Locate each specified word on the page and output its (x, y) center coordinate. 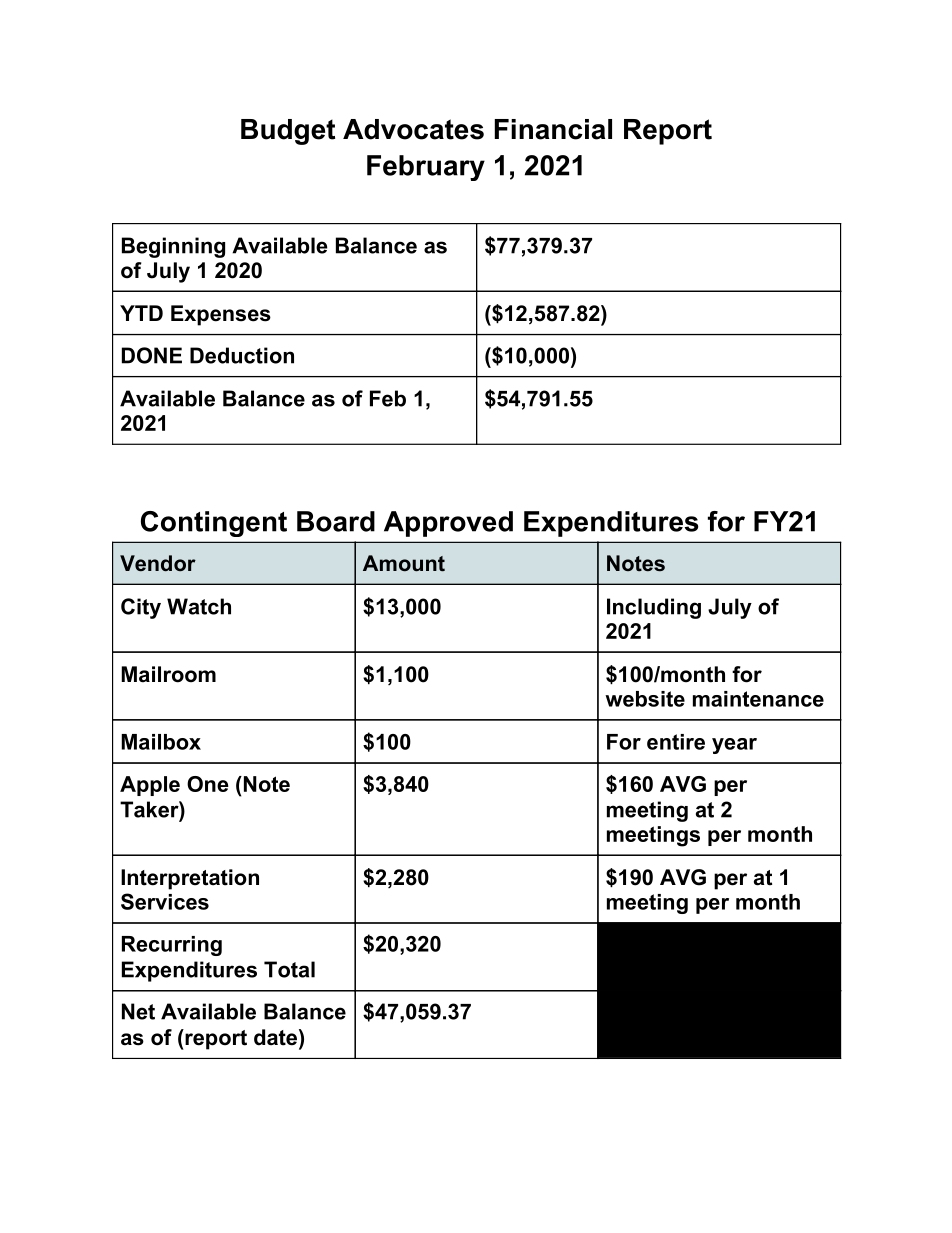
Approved (448, 524)
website (645, 699)
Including (654, 608)
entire (676, 742)
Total (289, 969)
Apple (150, 786)
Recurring (172, 946)
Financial (553, 129)
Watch (199, 606)
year (734, 746)
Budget (288, 132)
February (426, 168)
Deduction (242, 355)
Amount (404, 563)
